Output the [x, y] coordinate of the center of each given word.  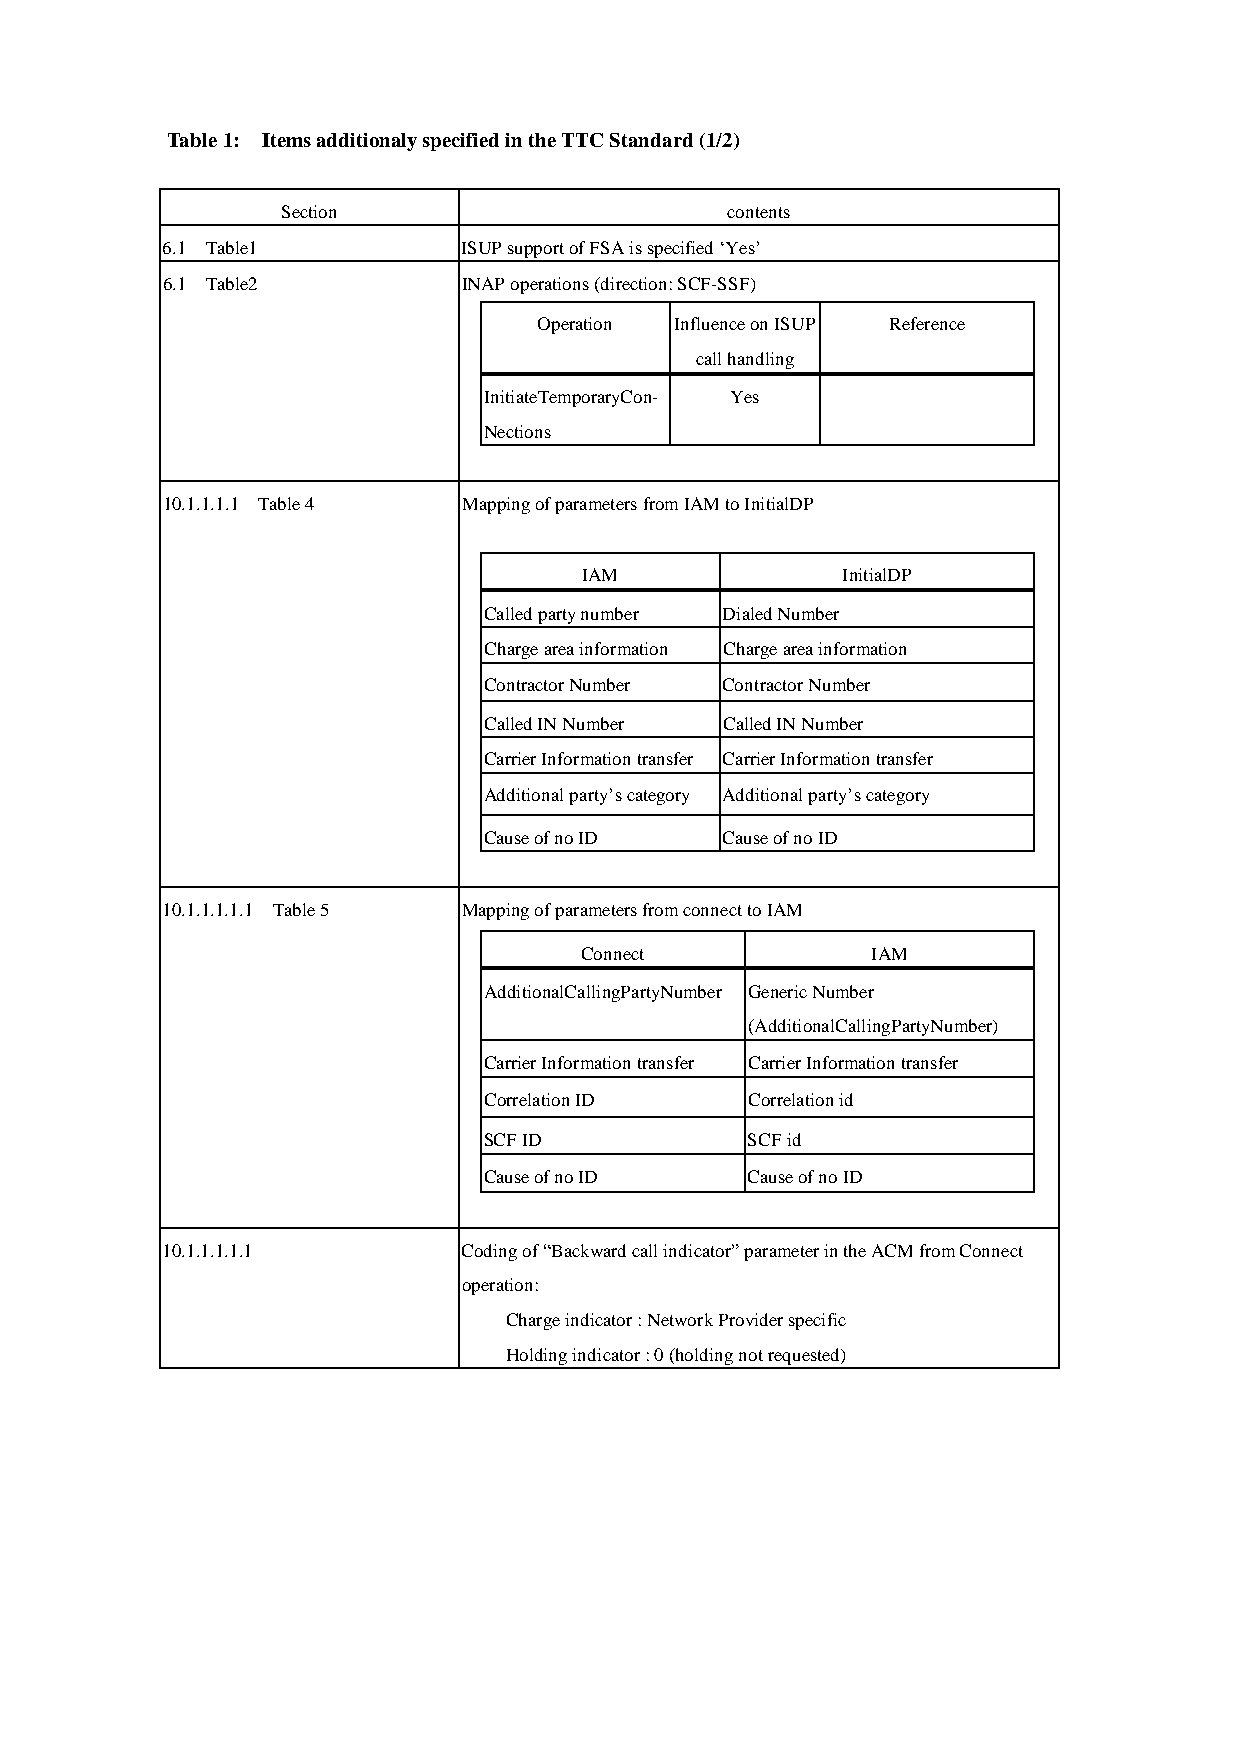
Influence [710, 323]
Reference [927, 323]
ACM [892, 1250]
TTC [582, 140]
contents [758, 212]
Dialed [747, 613]
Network [680, 1319]
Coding [489, 1252]
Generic [778, 991]
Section [309, 211]
